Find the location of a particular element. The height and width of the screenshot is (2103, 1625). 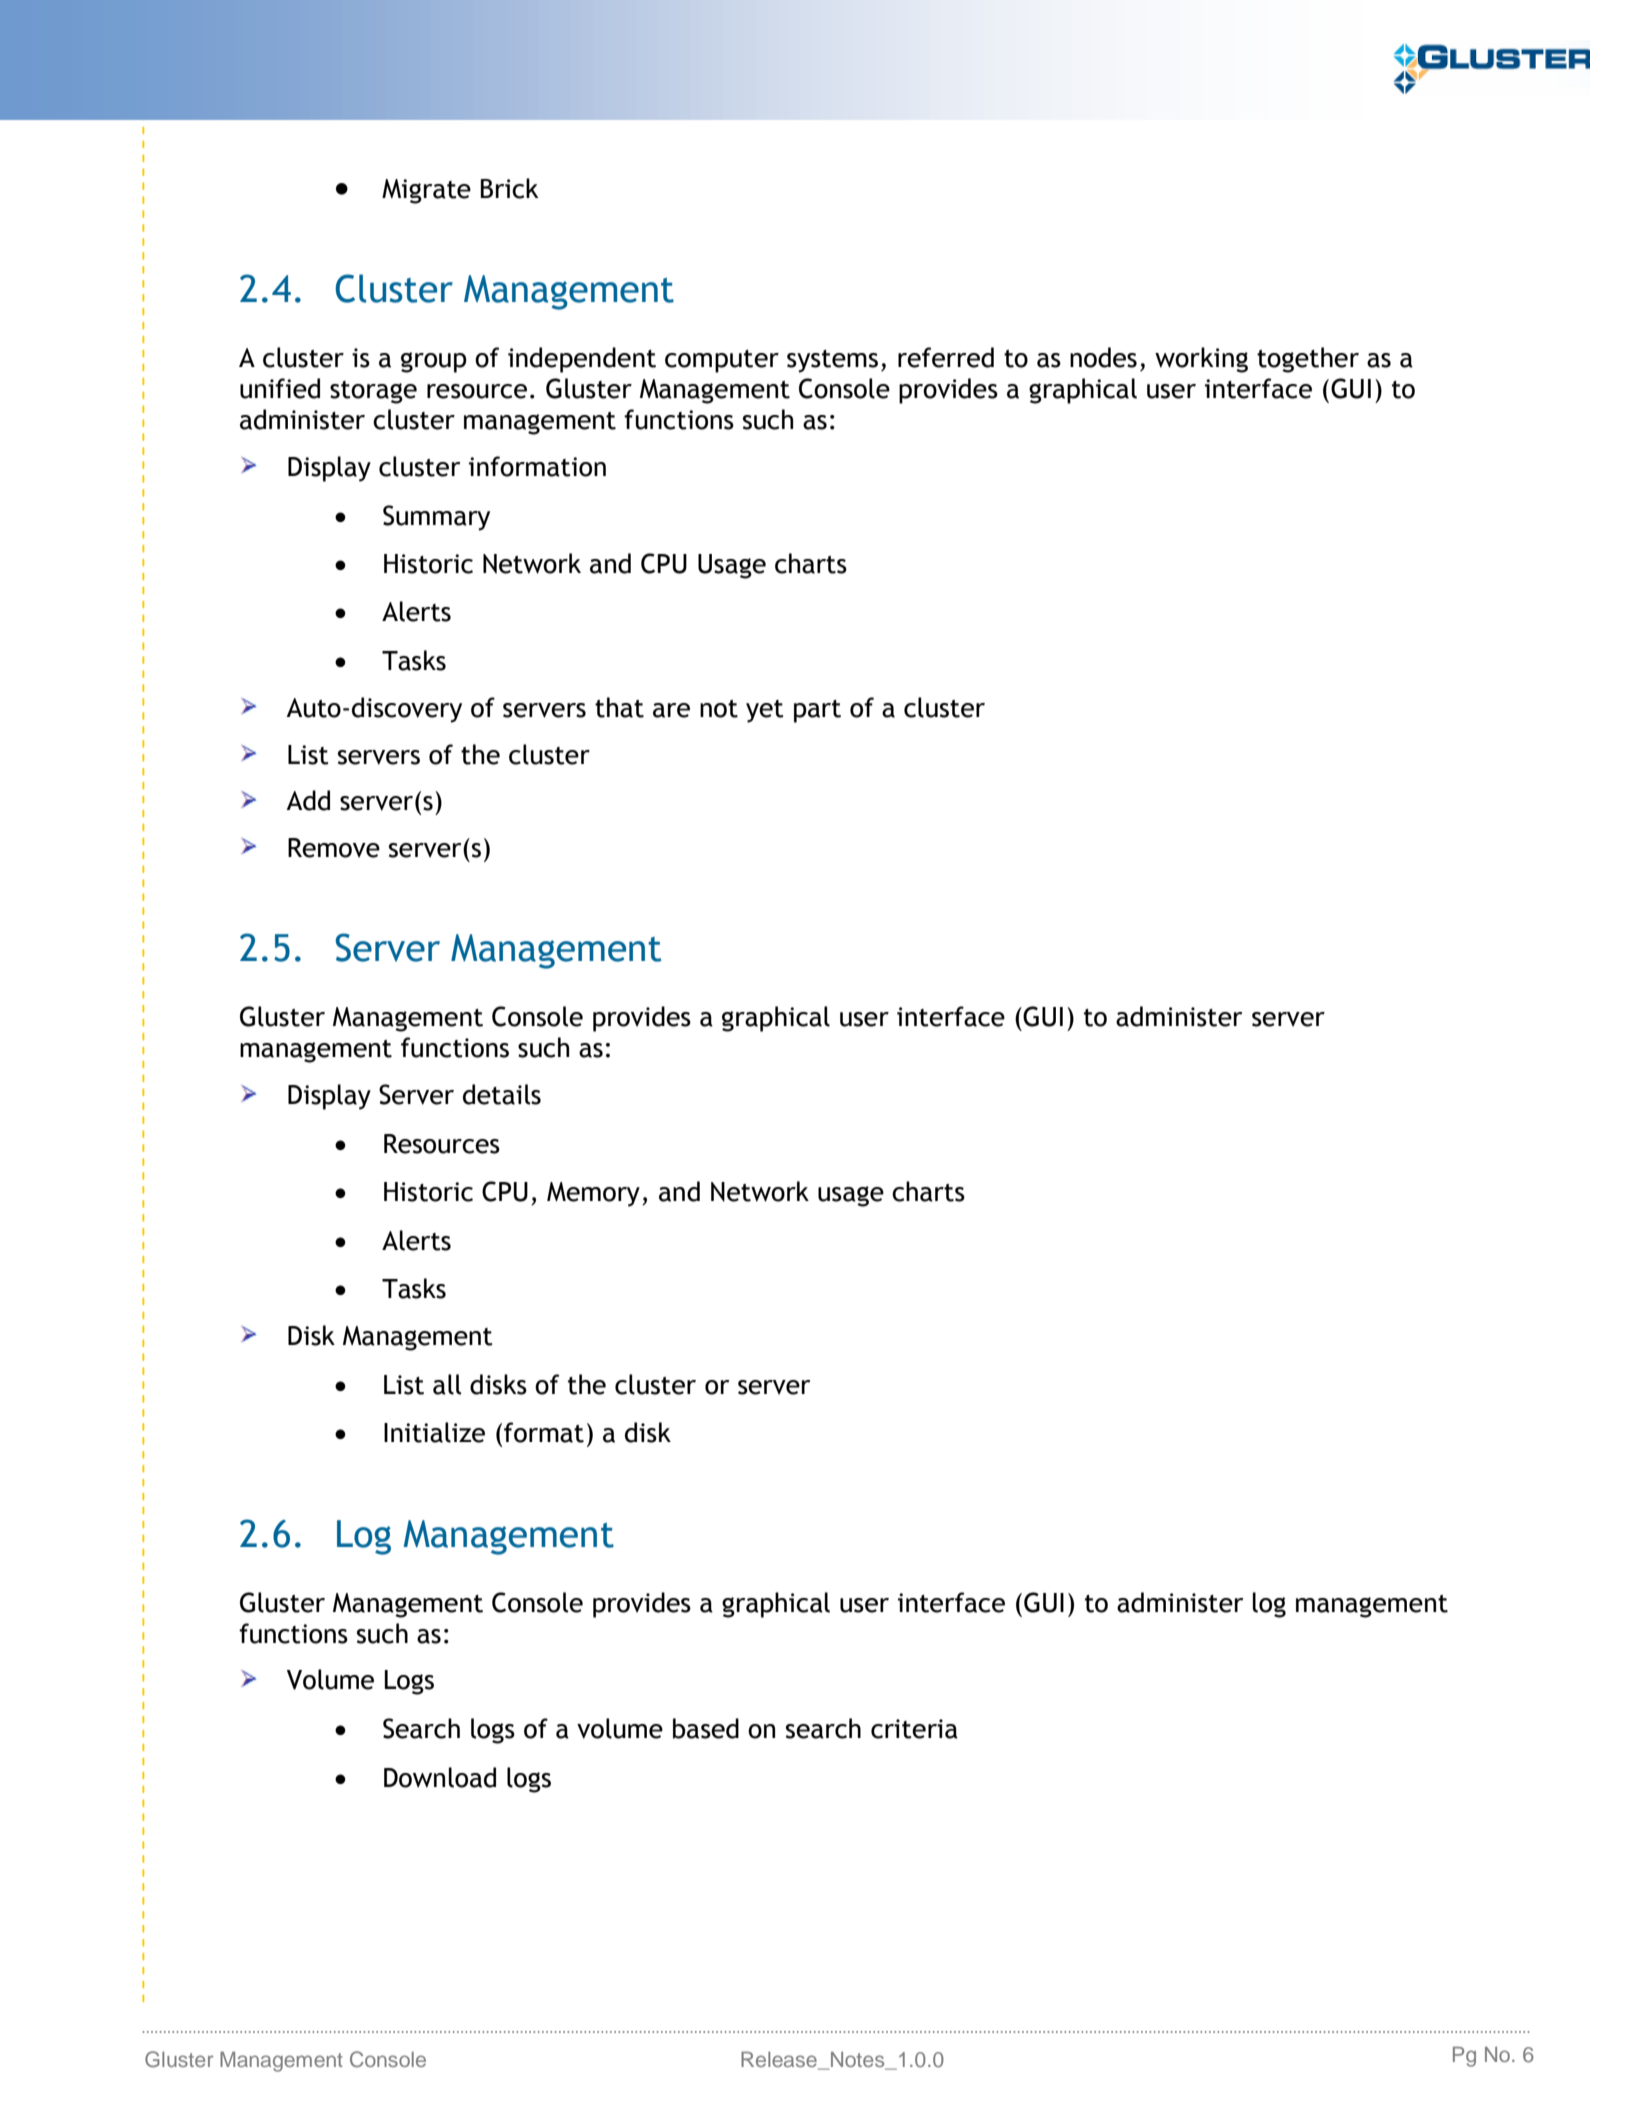

Download is located at coordinates (440, 1777).
